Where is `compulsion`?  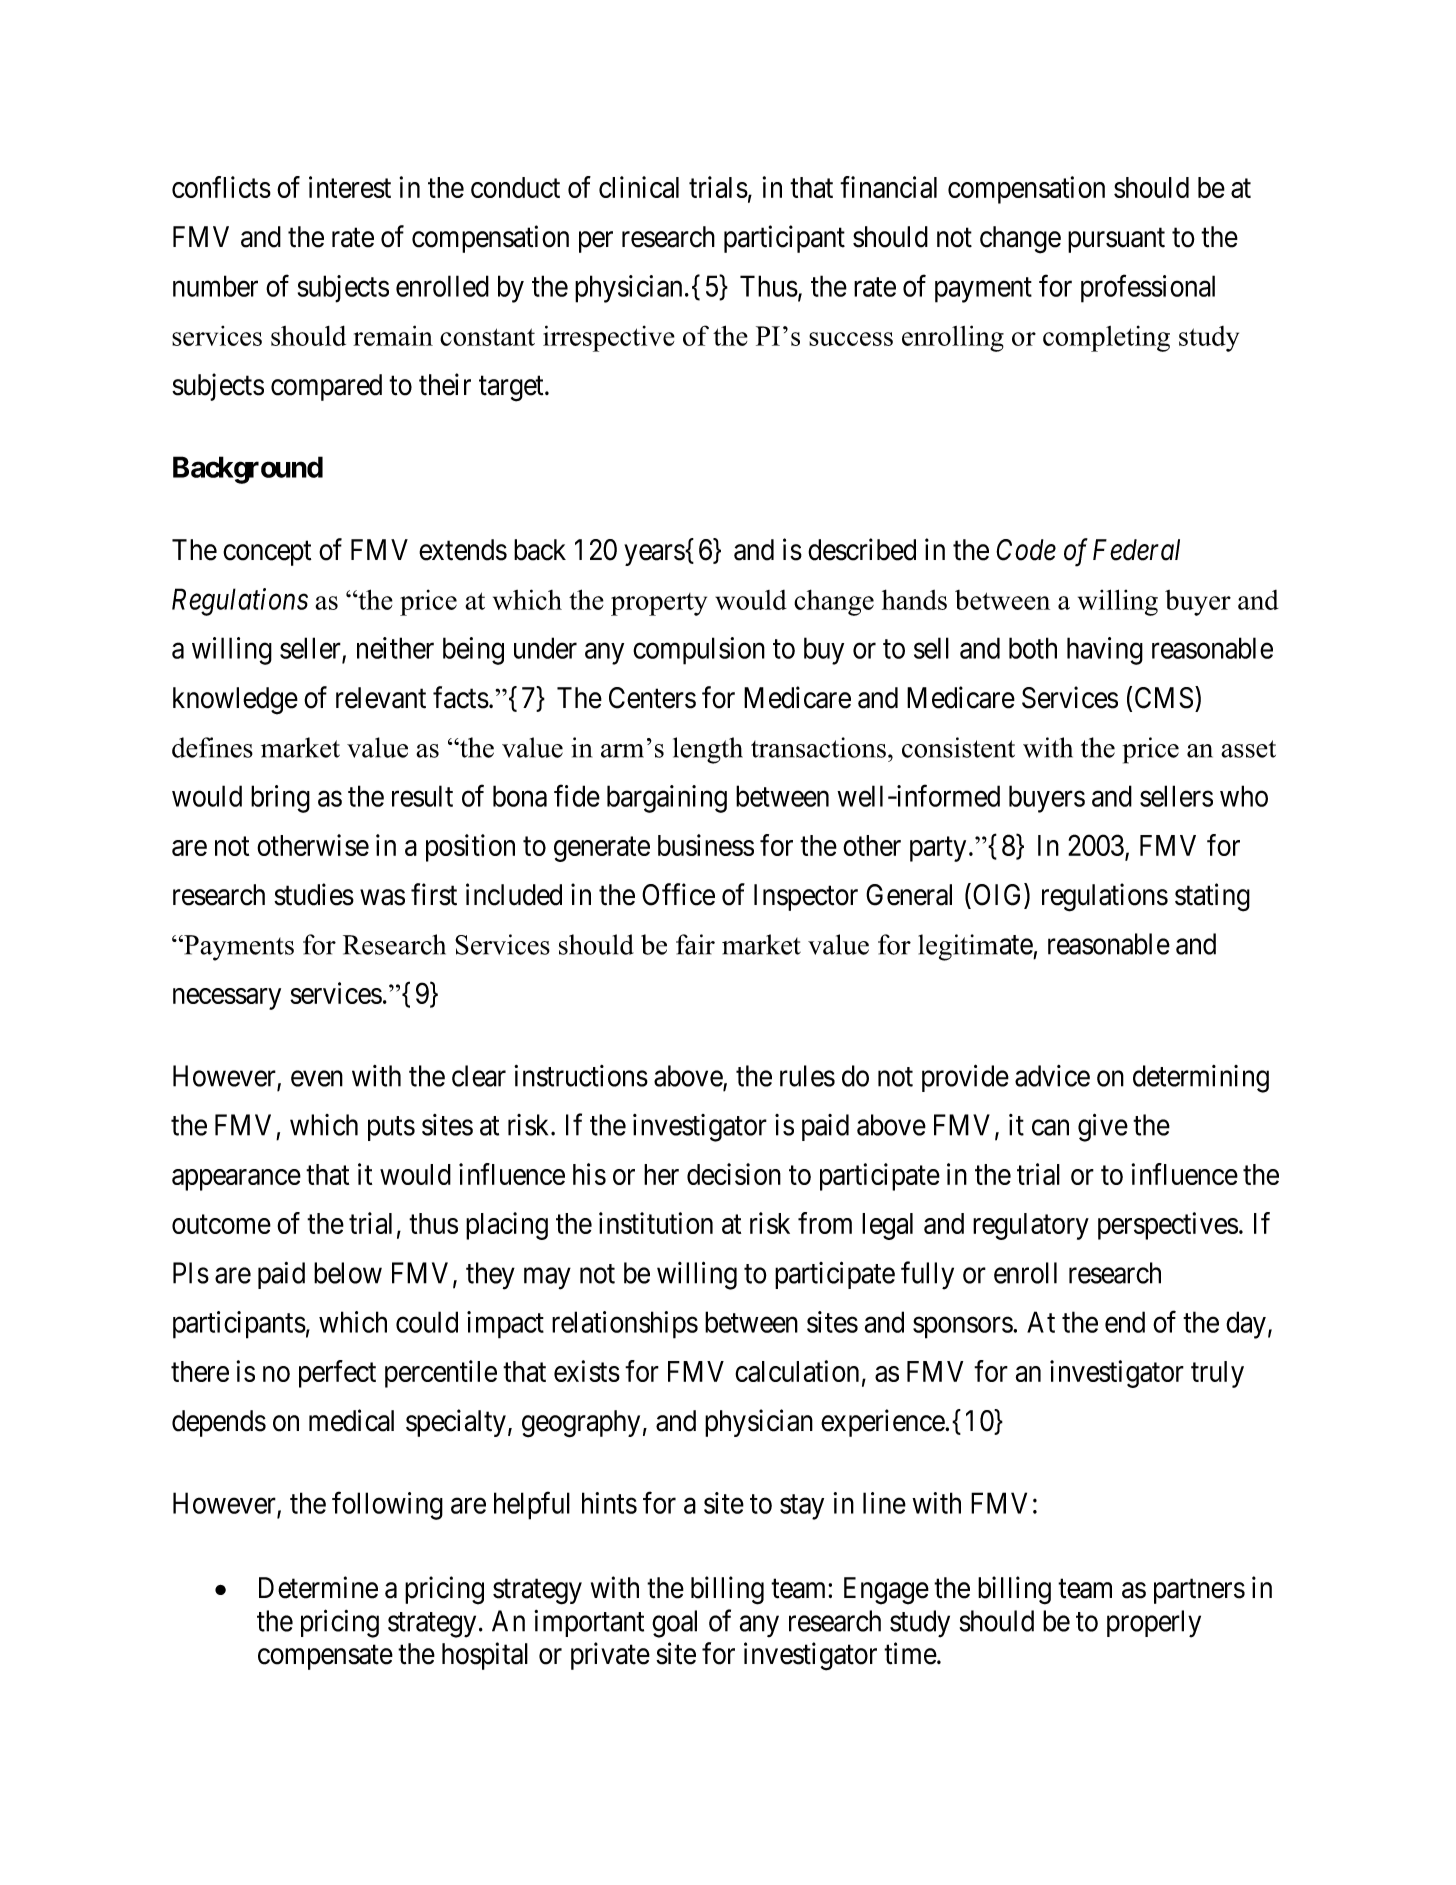
compulsion is located at coordinates (699, 651).
